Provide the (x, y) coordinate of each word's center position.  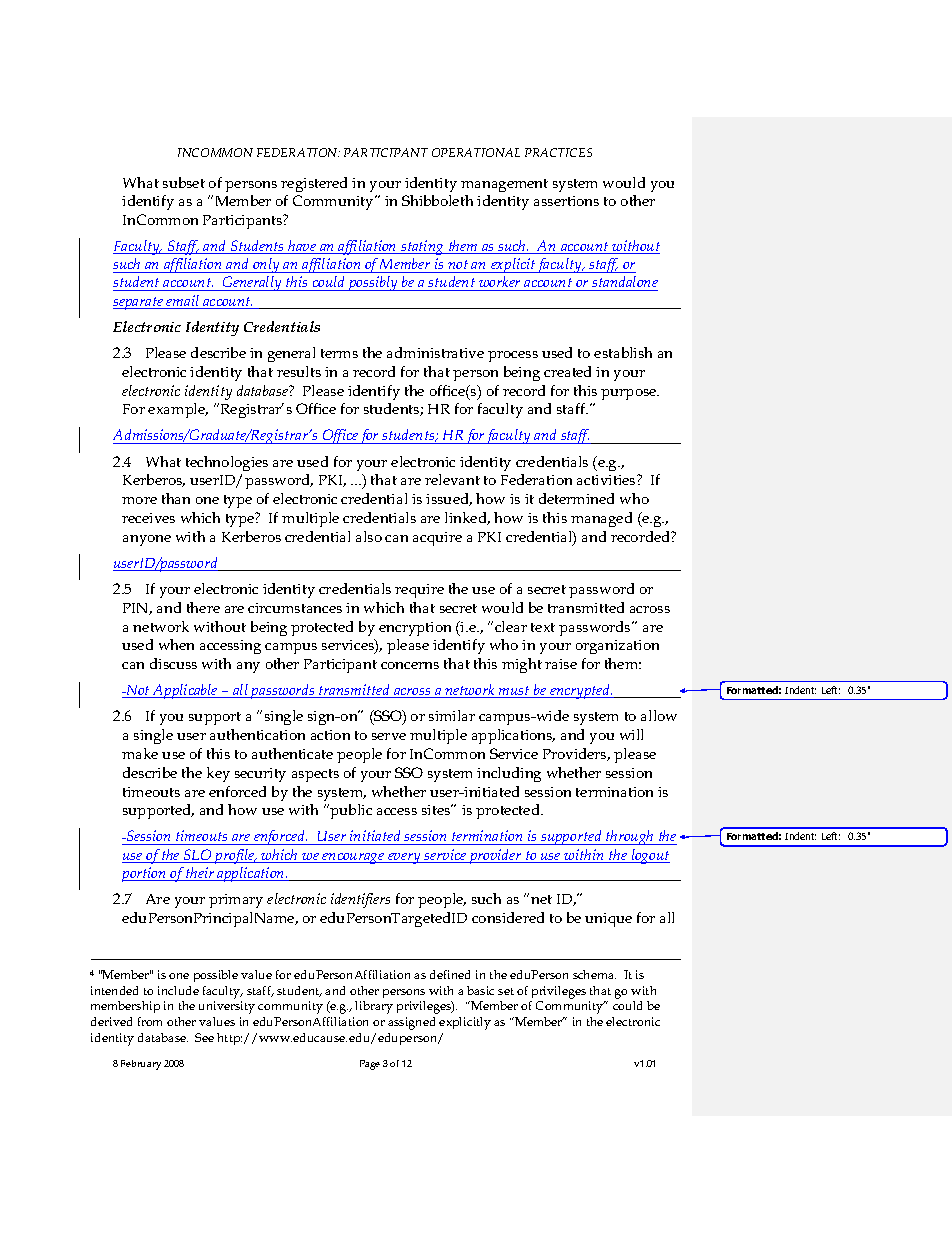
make (140, 753)
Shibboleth (437, 200)
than (176, 498)
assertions (566, 201)
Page (370, 1065)
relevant (452, 479)
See (204, 1037)
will (631, 734)
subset (184, 182)
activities (607, 480)
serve (389, 736)
